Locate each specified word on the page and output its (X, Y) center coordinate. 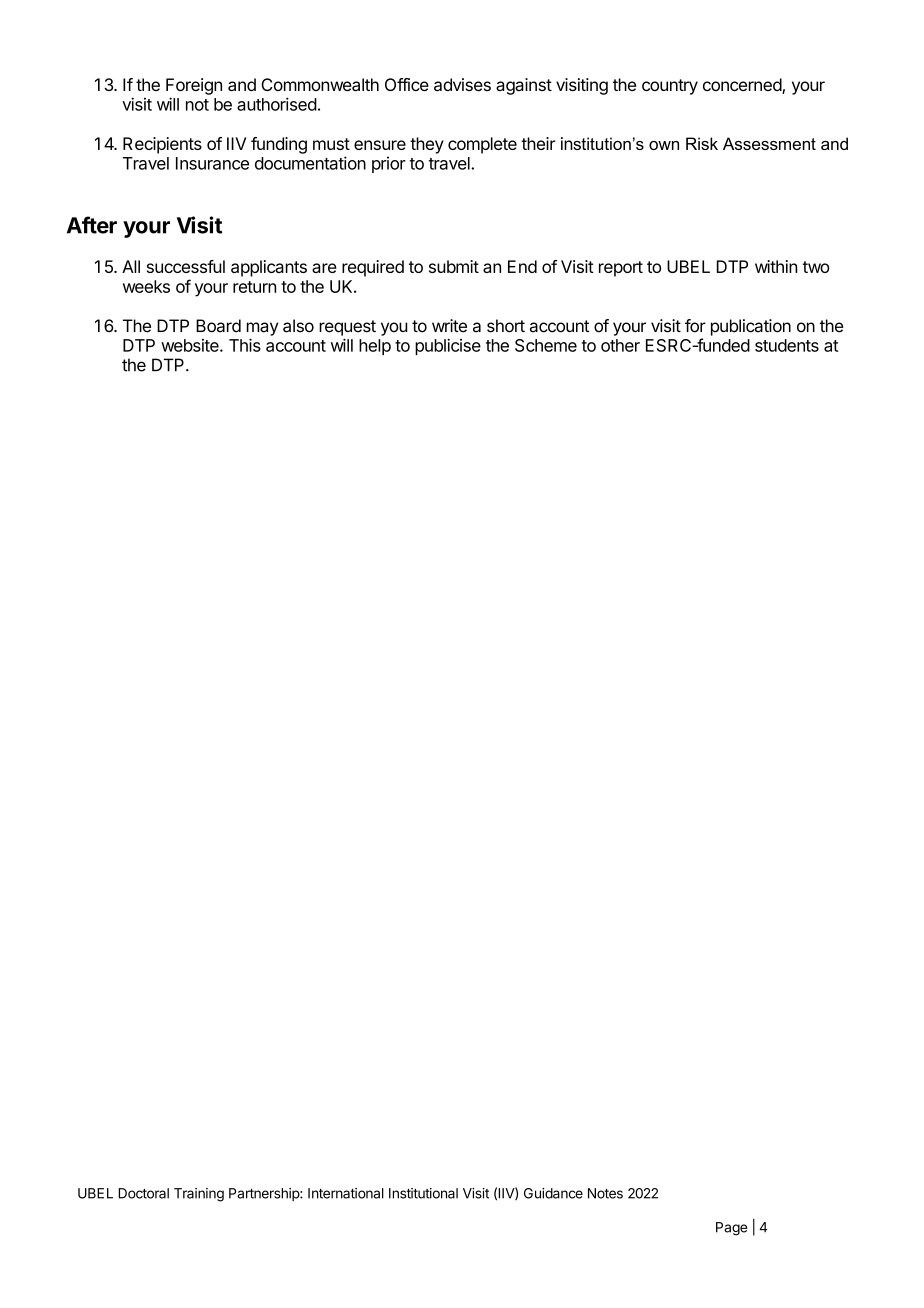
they (427, 145)
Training (199, 1195)
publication (751, 327)
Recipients (162, 145)
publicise (448, 347)
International (346, 1193)
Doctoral (143, 1193)
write (449, 326)
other (620, 345)
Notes (605, 1193)
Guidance (553, 1193)
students (787, 345)
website (191, 345)
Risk (702, 143)
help (375, 347)
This (245, 345)
